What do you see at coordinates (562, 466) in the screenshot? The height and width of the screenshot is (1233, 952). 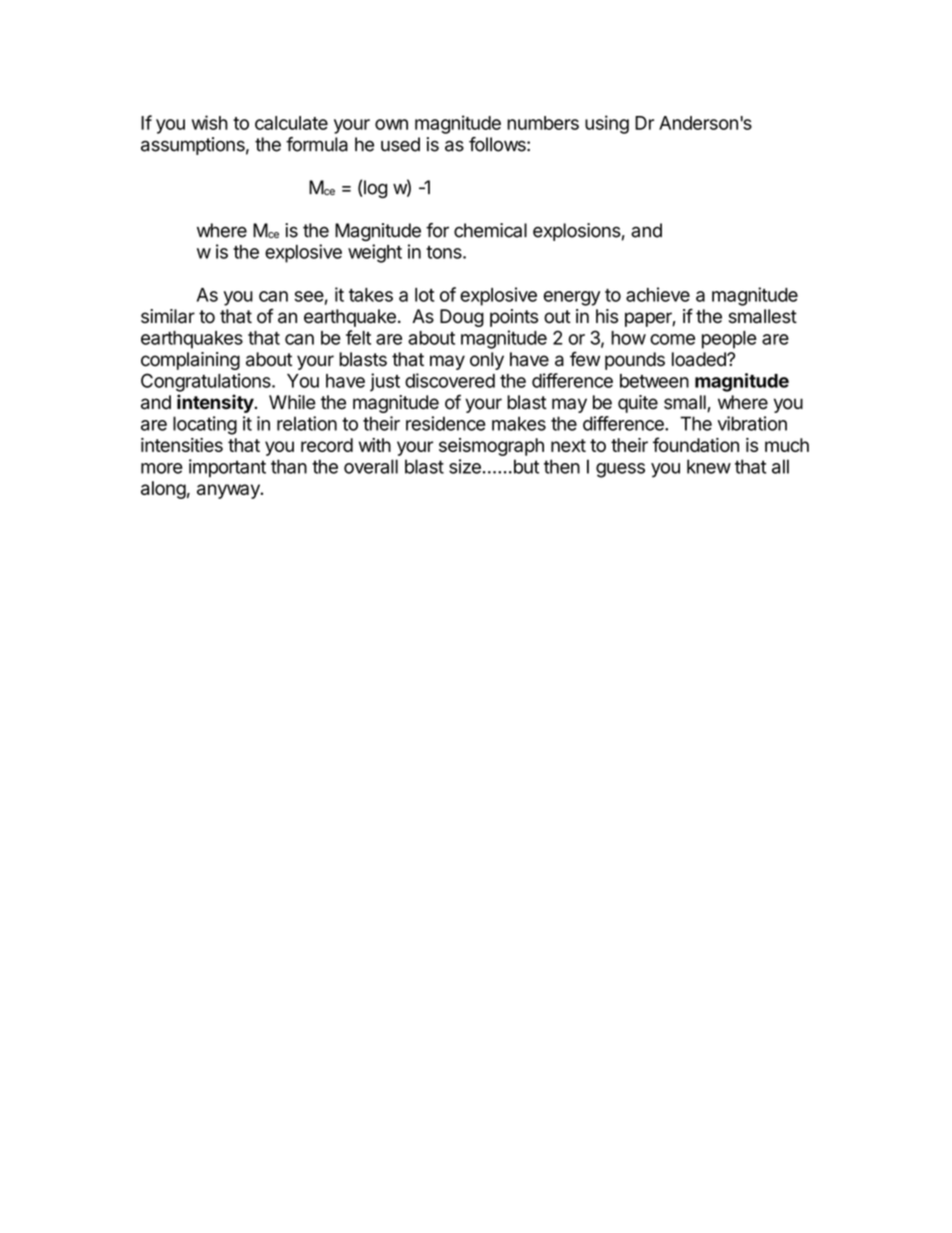 I see `then` at bounding box center [562, 466].
